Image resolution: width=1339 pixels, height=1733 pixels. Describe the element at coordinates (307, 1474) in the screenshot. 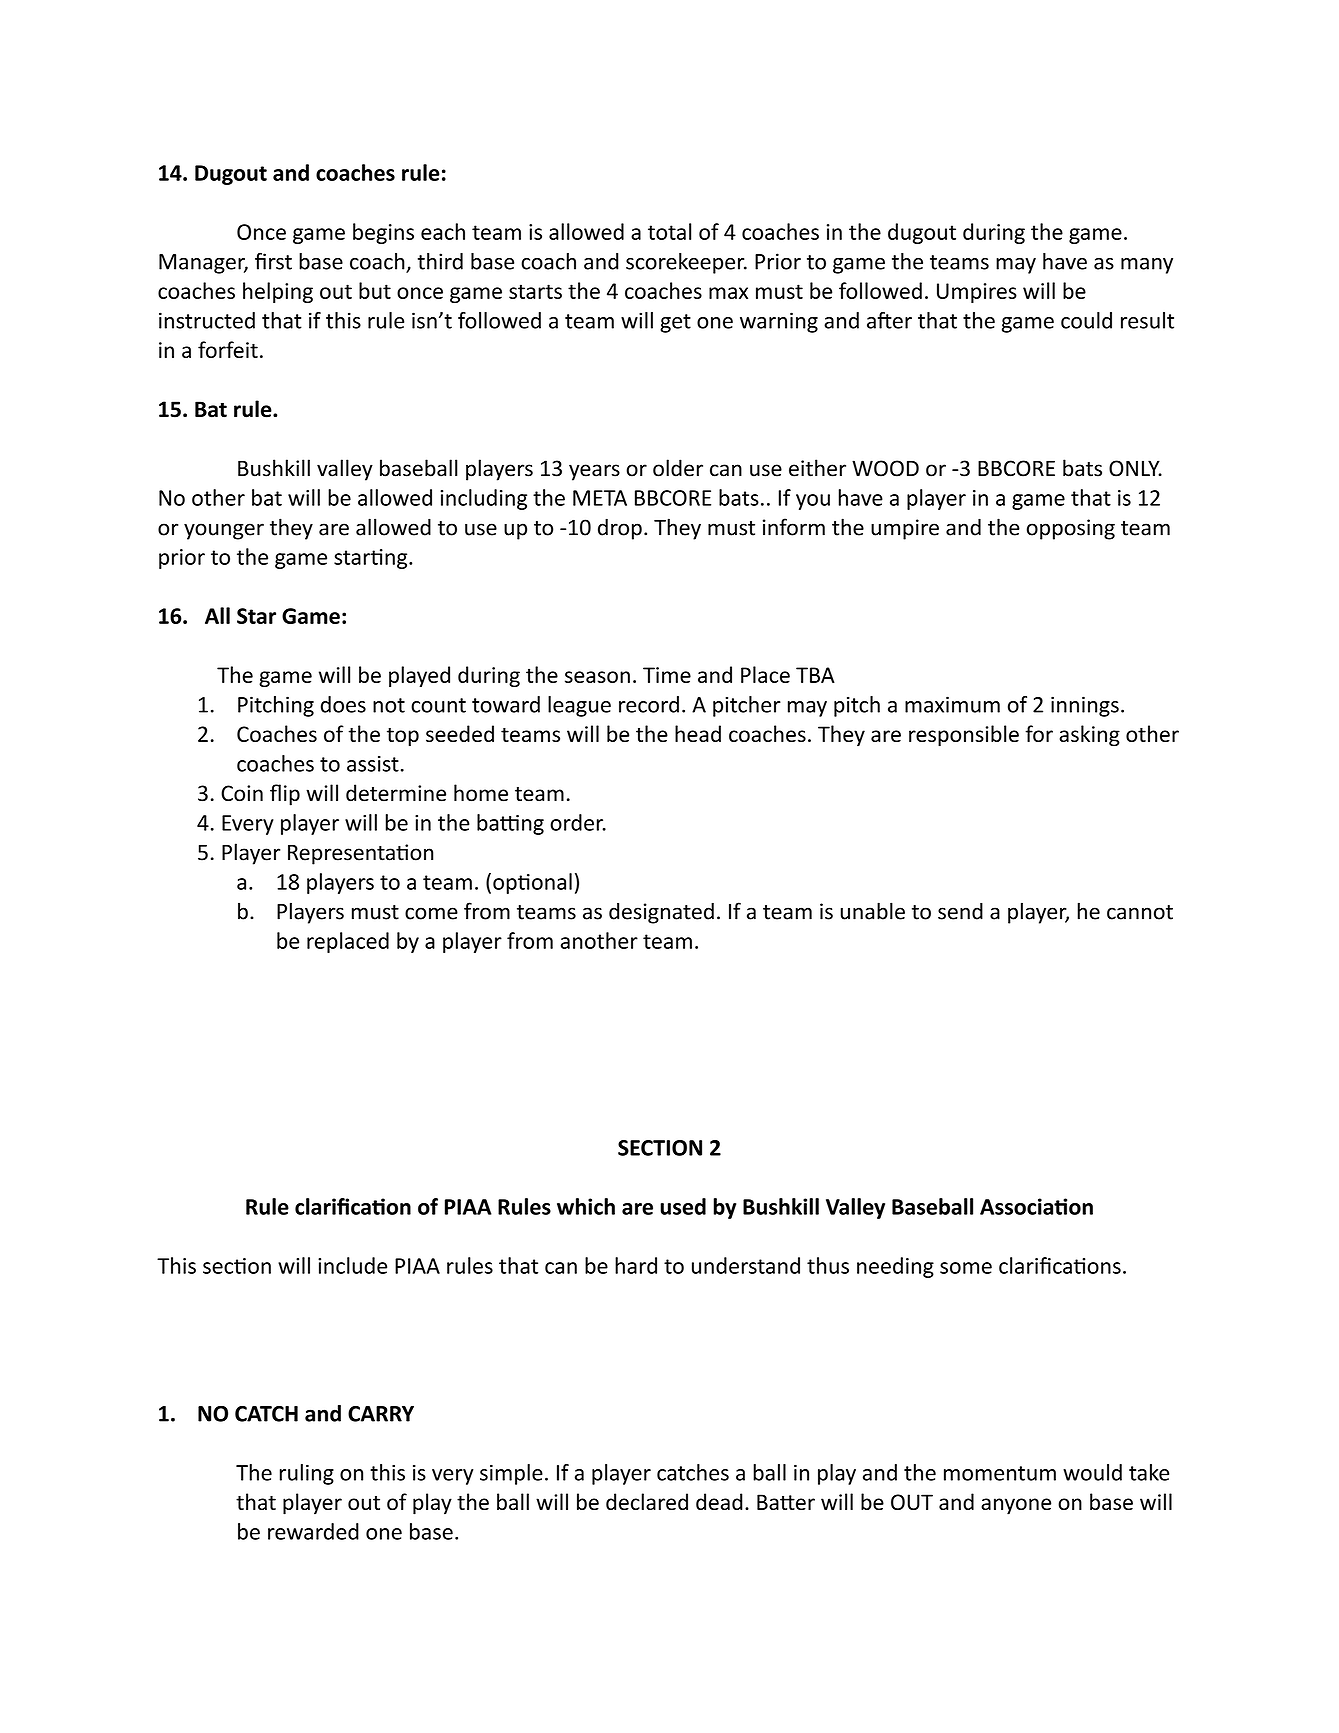

I see `ruling` at that location.
